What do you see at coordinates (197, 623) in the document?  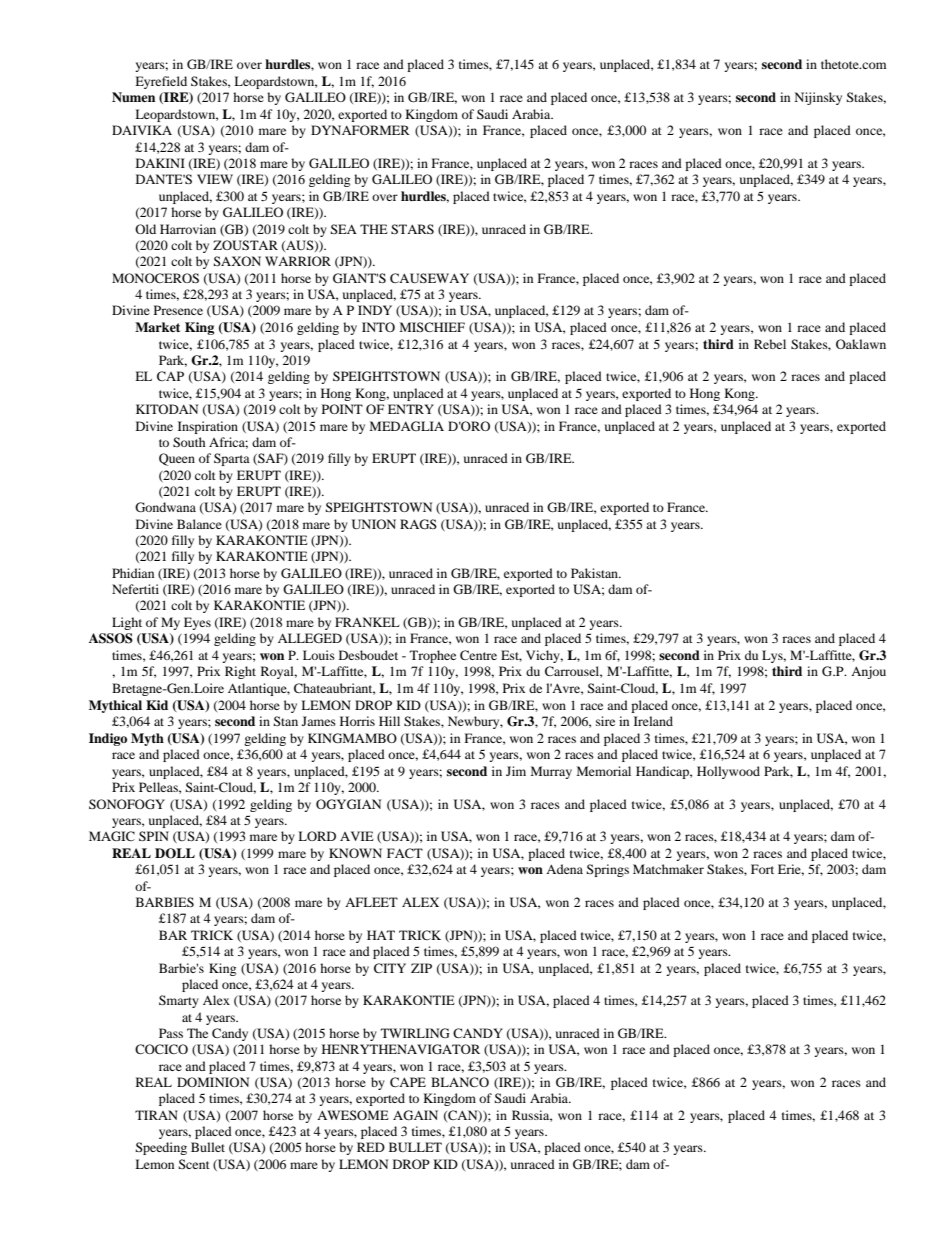 I see `Eyes` at bounding box center [197, 623].
